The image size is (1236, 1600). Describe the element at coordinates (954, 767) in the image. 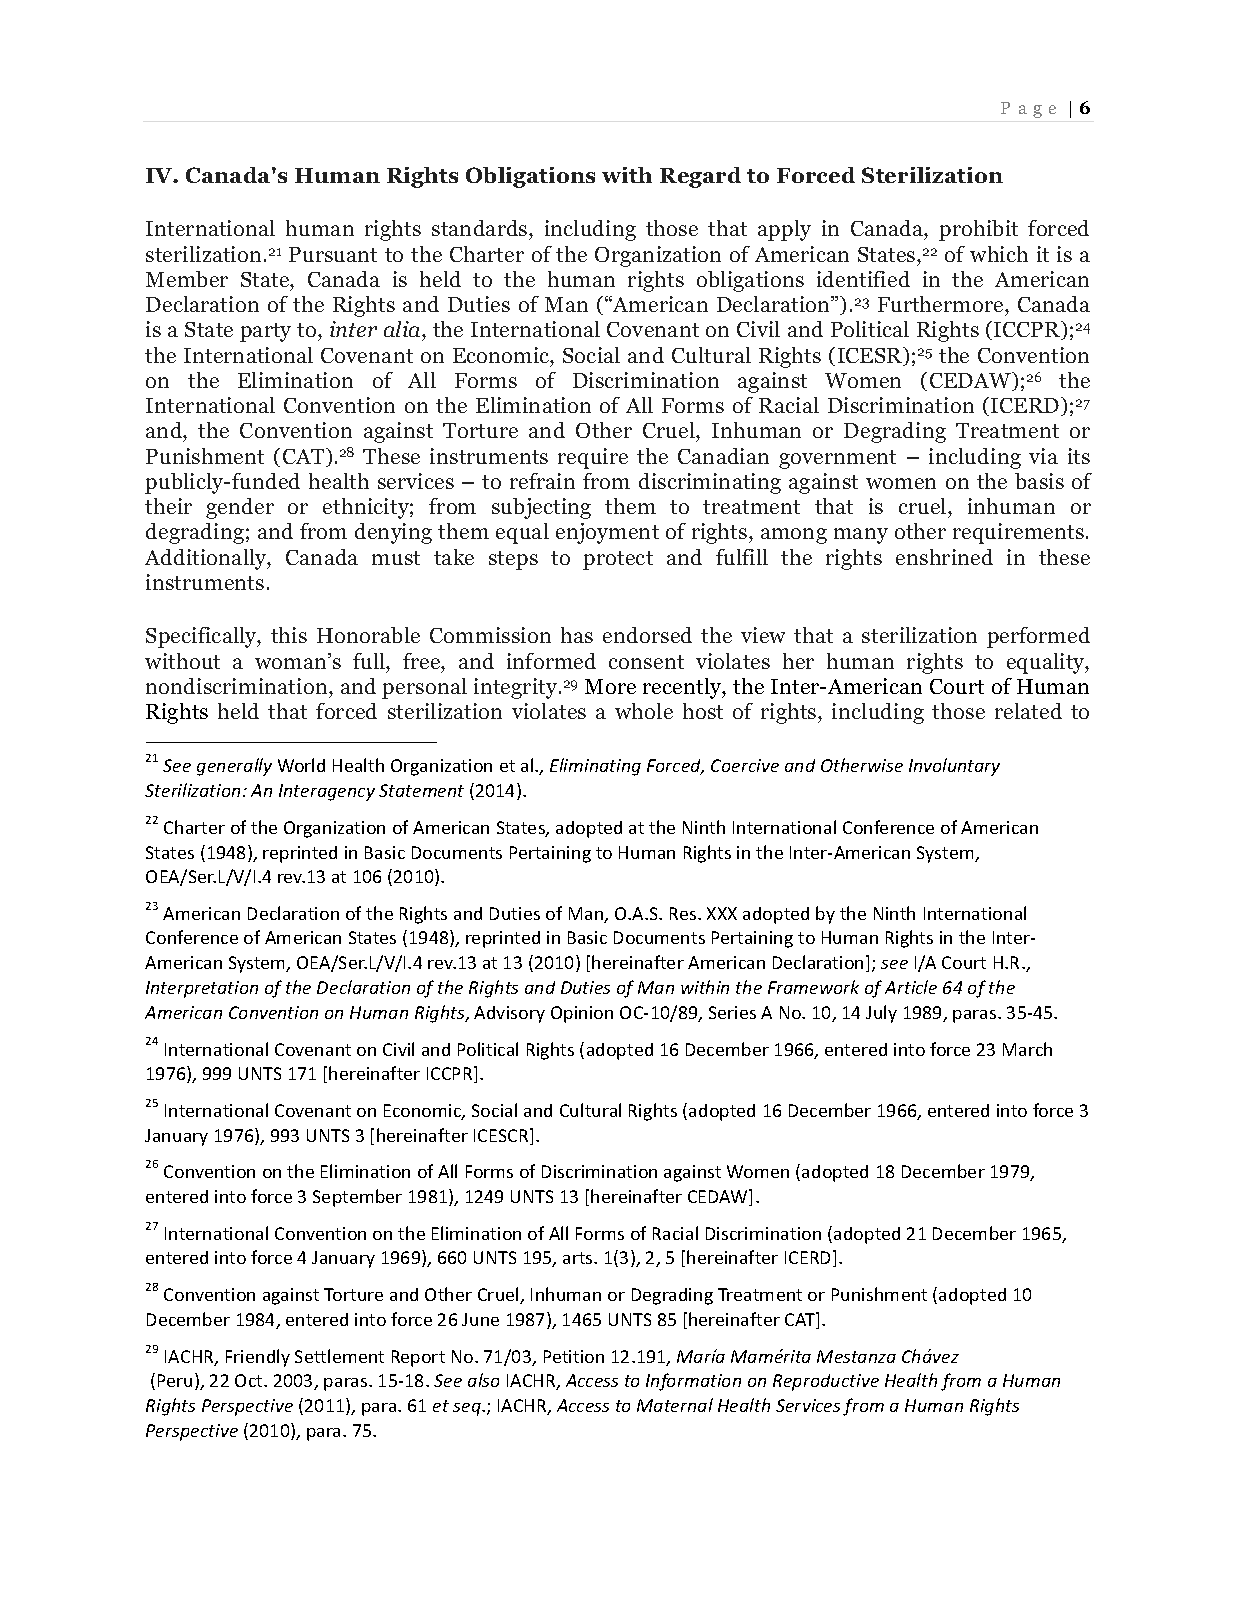

I see `Involuntary` at that location.
